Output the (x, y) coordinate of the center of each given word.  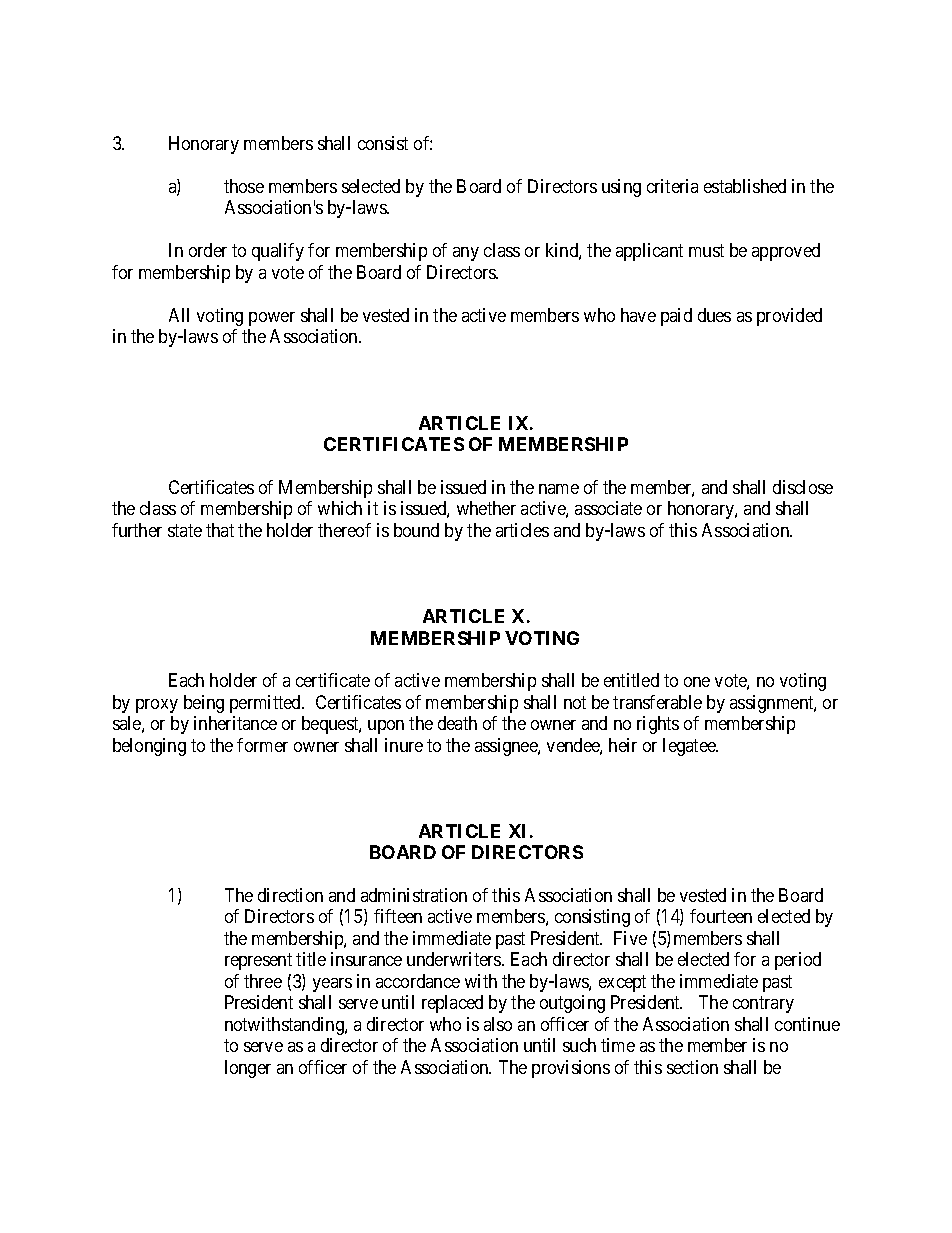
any (466, 254)
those (244, 186)
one (697, 682)
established (745, 186)
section (692, 1067)
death (457, 723)
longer (248, 1069)
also (498, 1024)
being (204, 704)
